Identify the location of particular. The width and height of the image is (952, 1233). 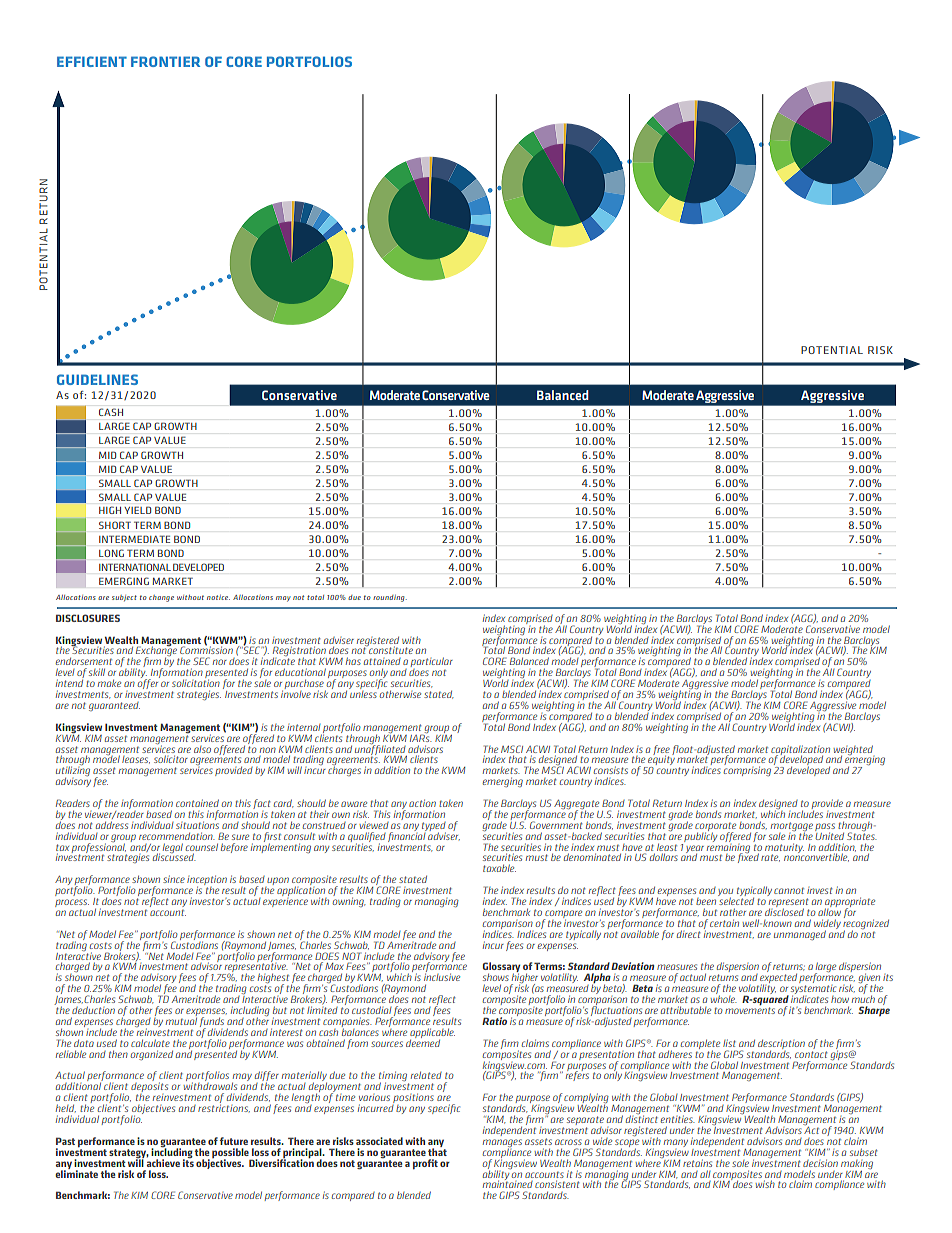
(432, 663).
